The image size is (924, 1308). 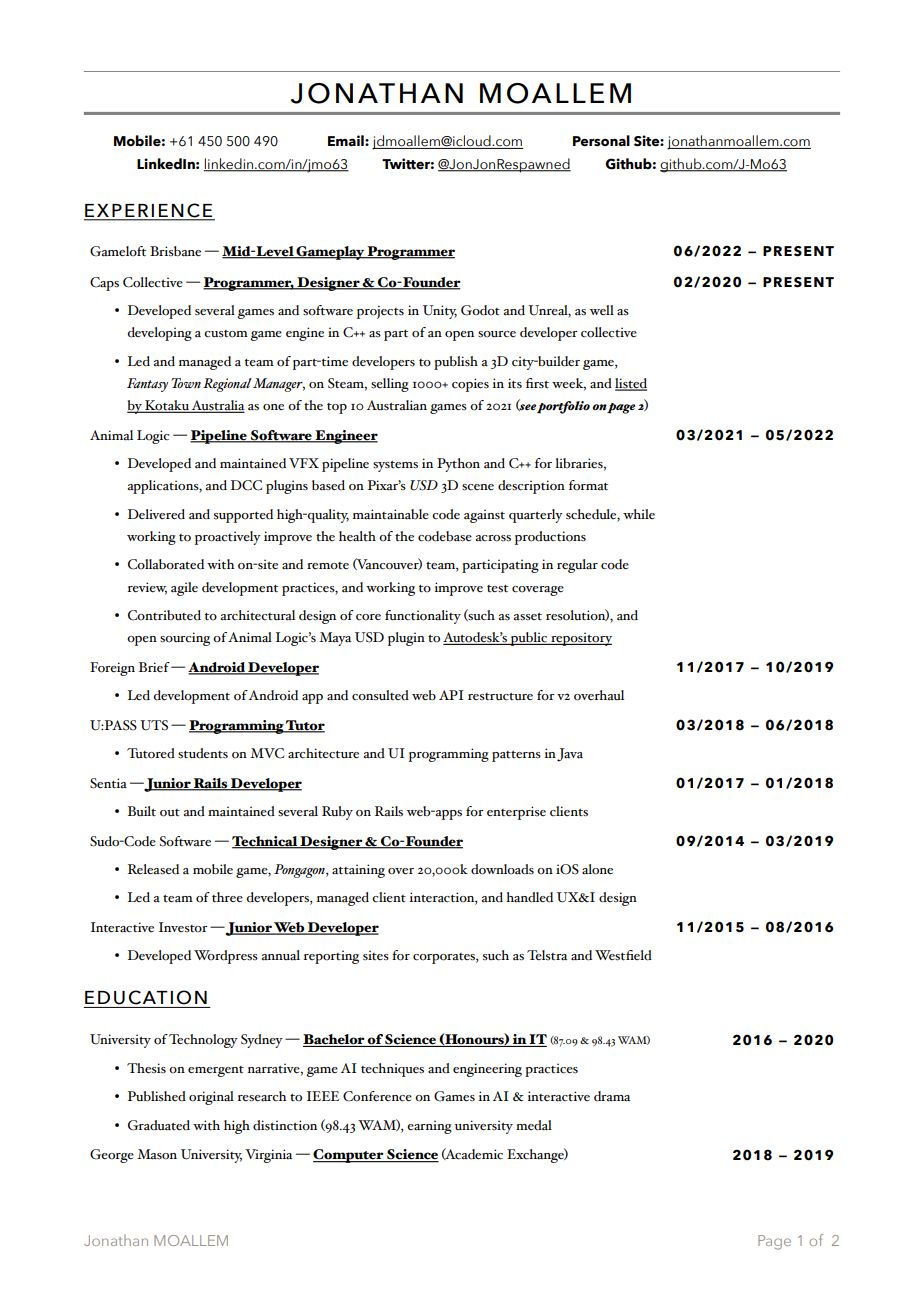 I want to click on sourcing, so click(x=185, y=639).
